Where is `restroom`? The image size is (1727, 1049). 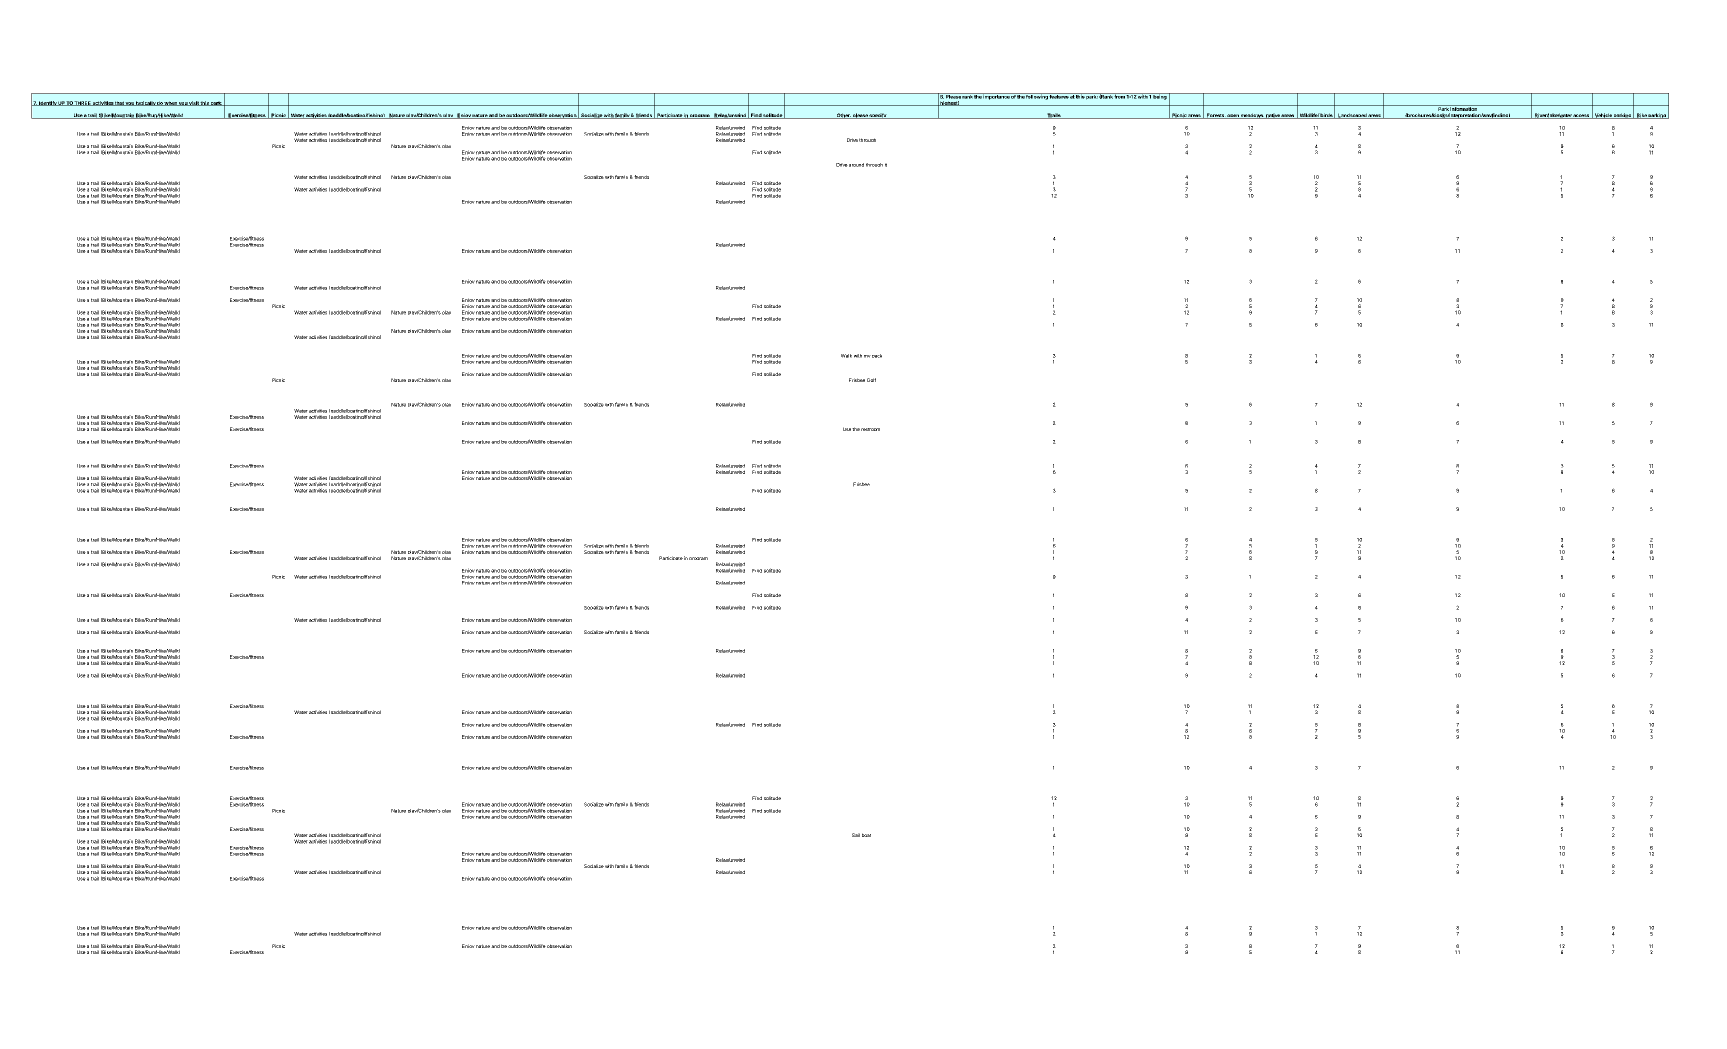
restroom is located at coordinates (870, 429).
